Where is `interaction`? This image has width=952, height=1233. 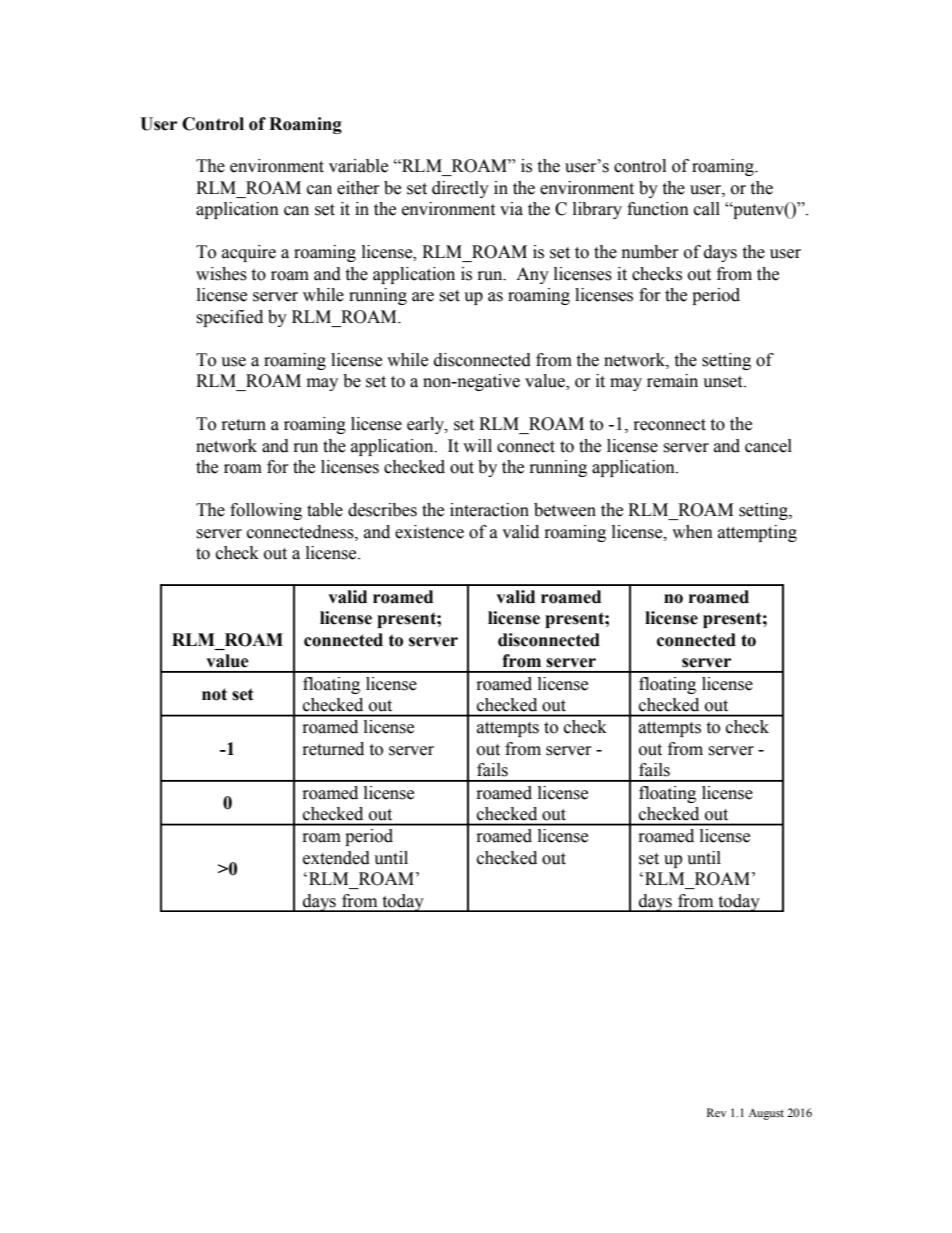 interaction is located at coordinates (489, 510).
